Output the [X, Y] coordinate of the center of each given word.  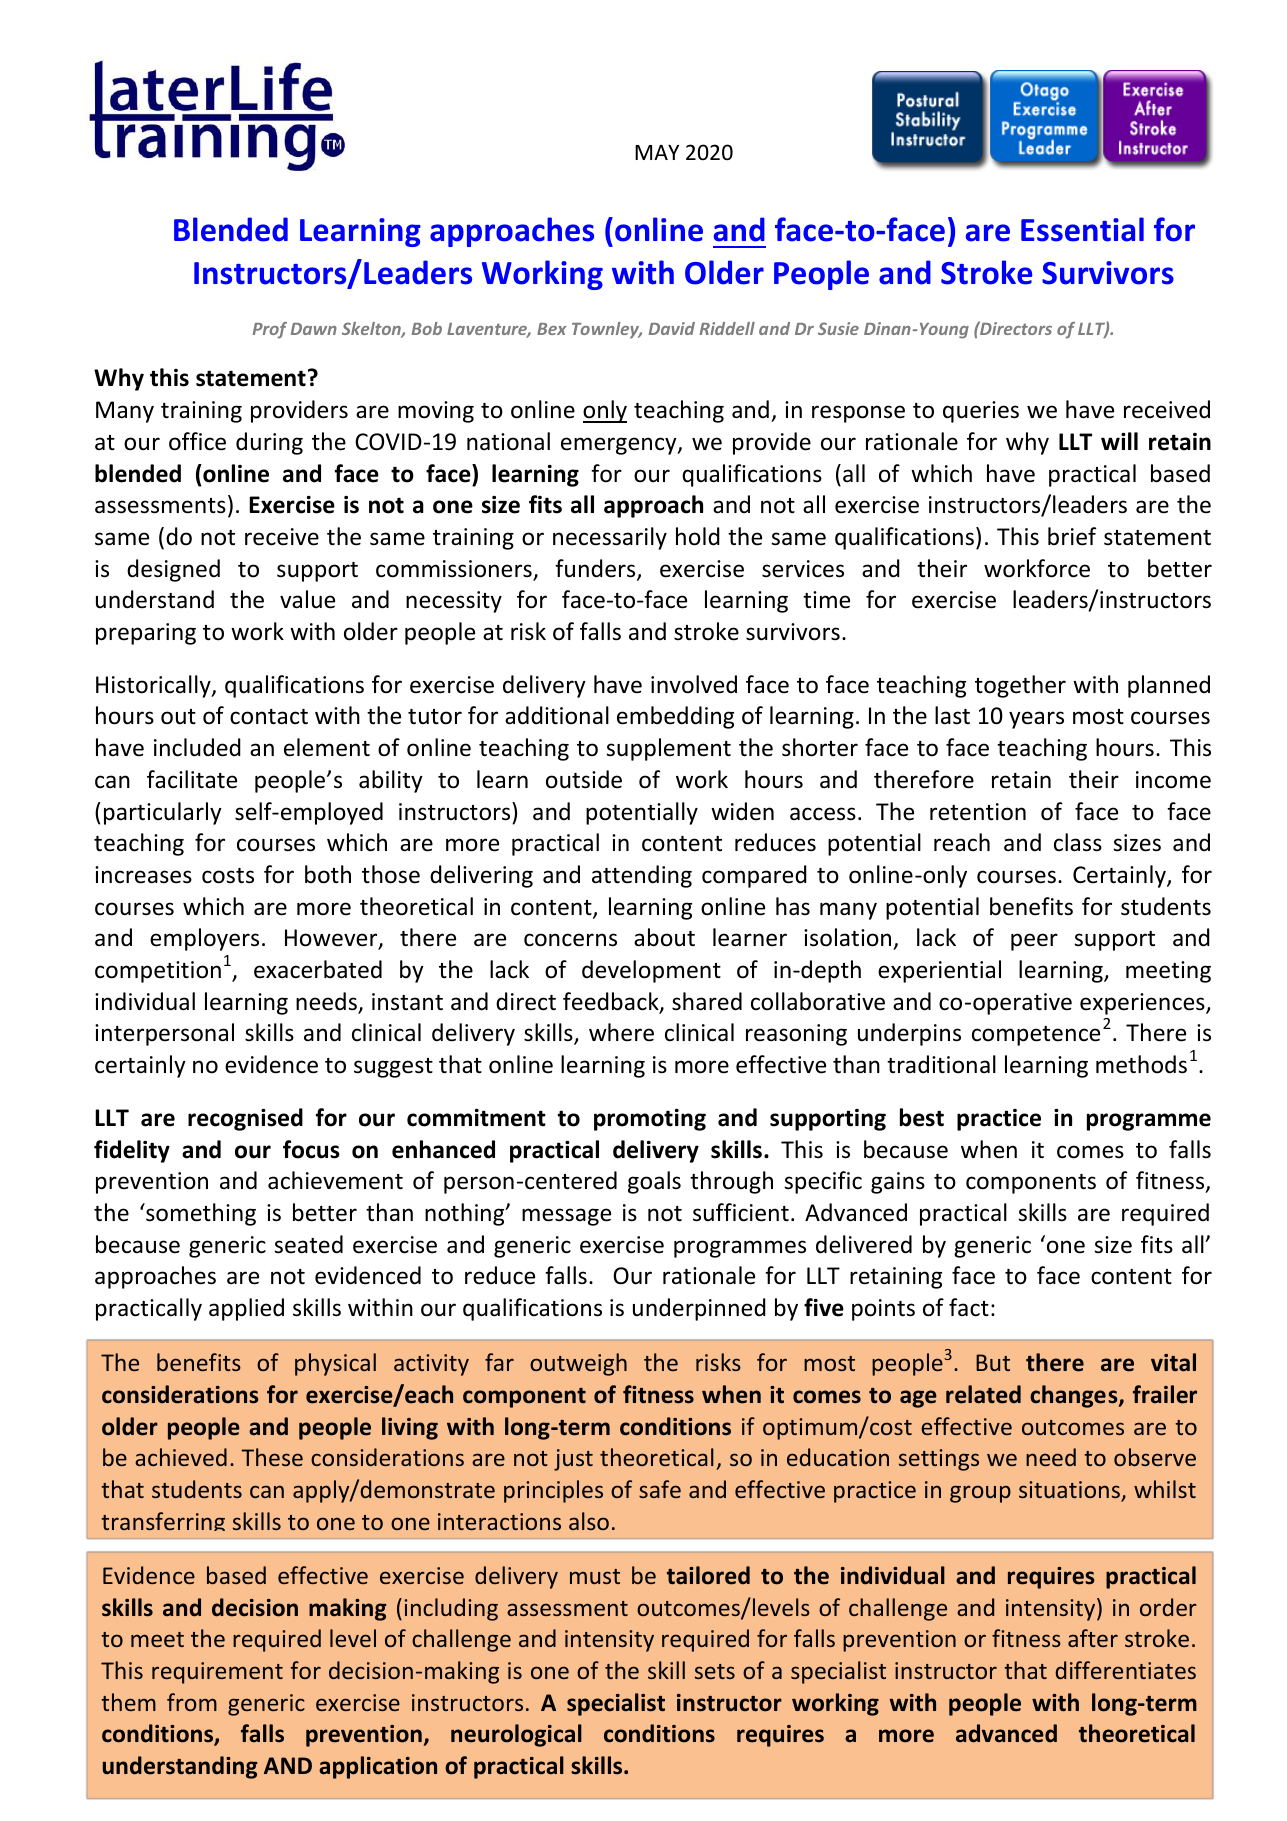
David [672, 328]
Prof [269, 330]
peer [1034, 942]
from [192, 1702]
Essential [1082, 229]
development [651, 971]
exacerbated [318, 969]
